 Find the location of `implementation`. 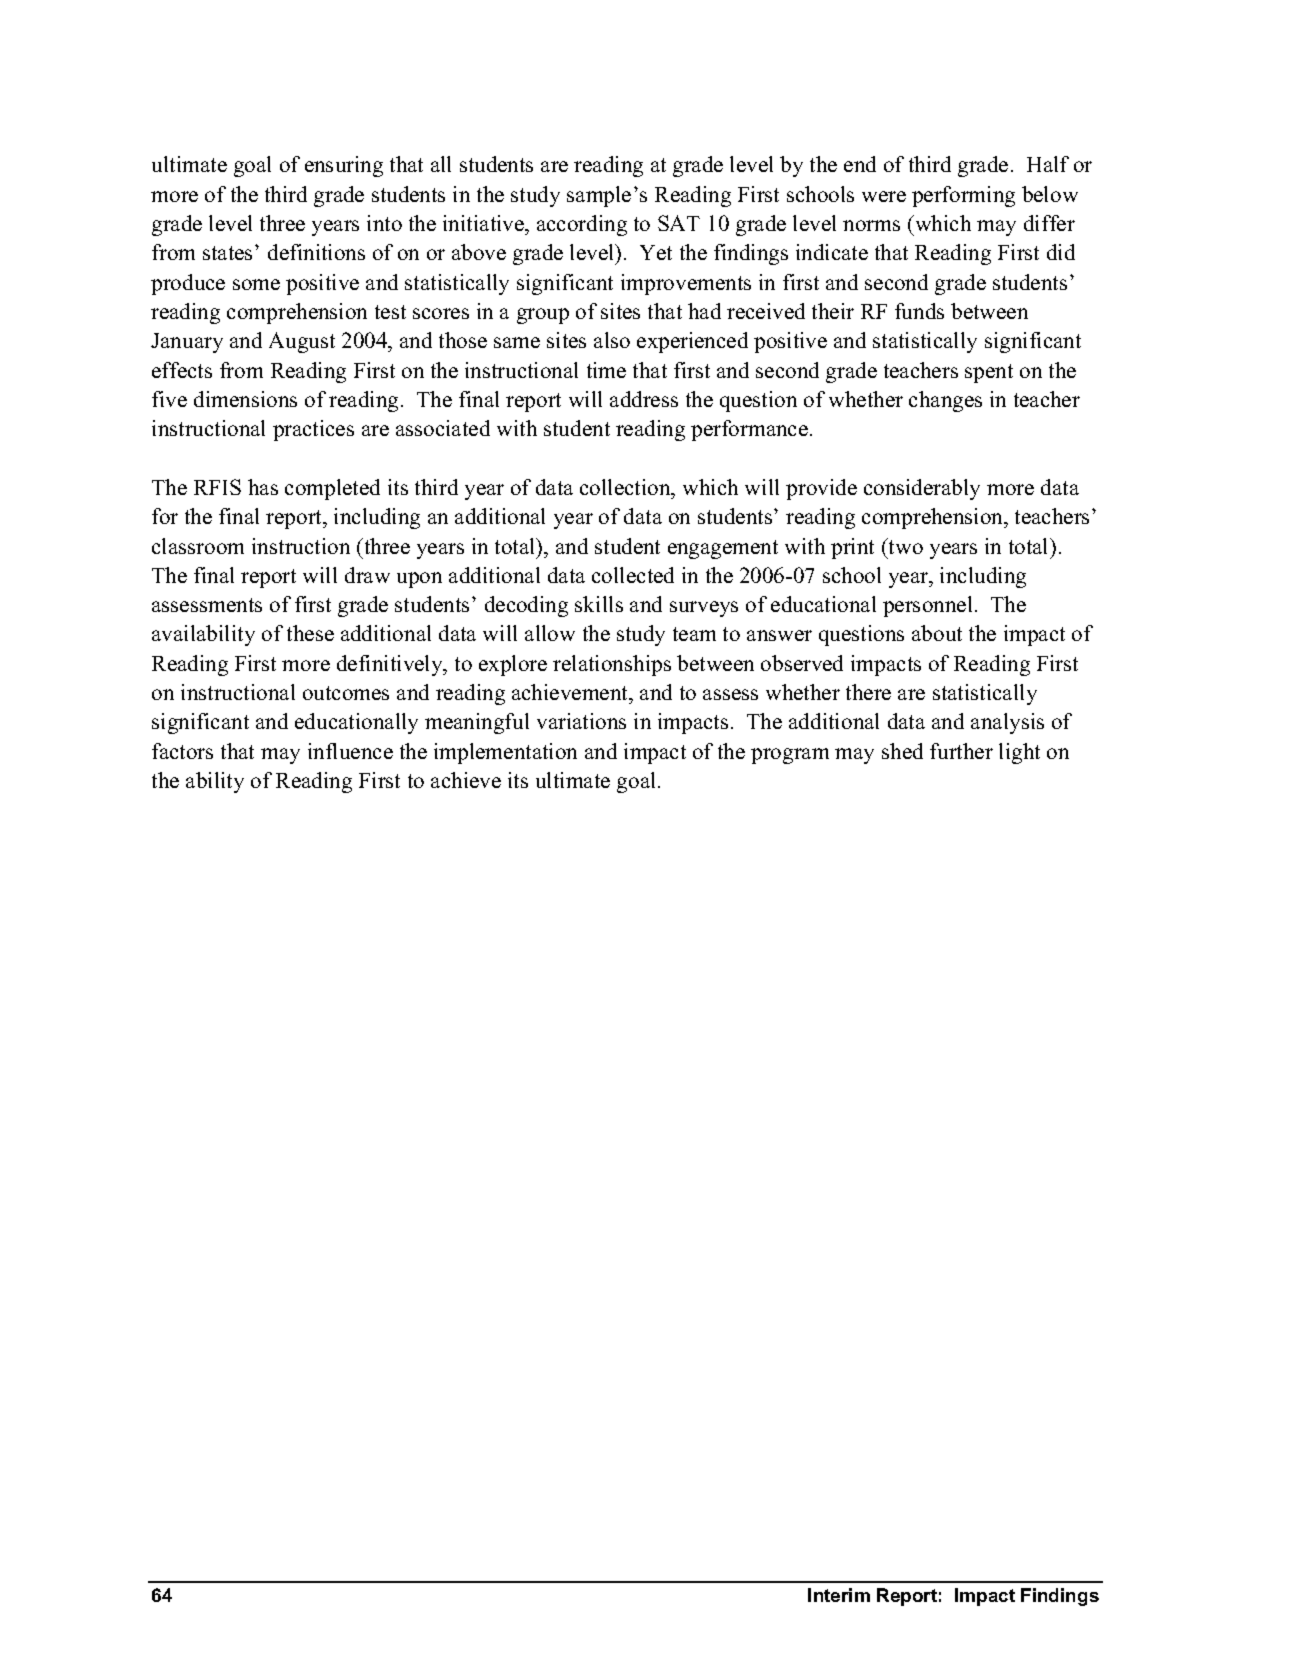

implementation is located at coordinates (505, 753).
